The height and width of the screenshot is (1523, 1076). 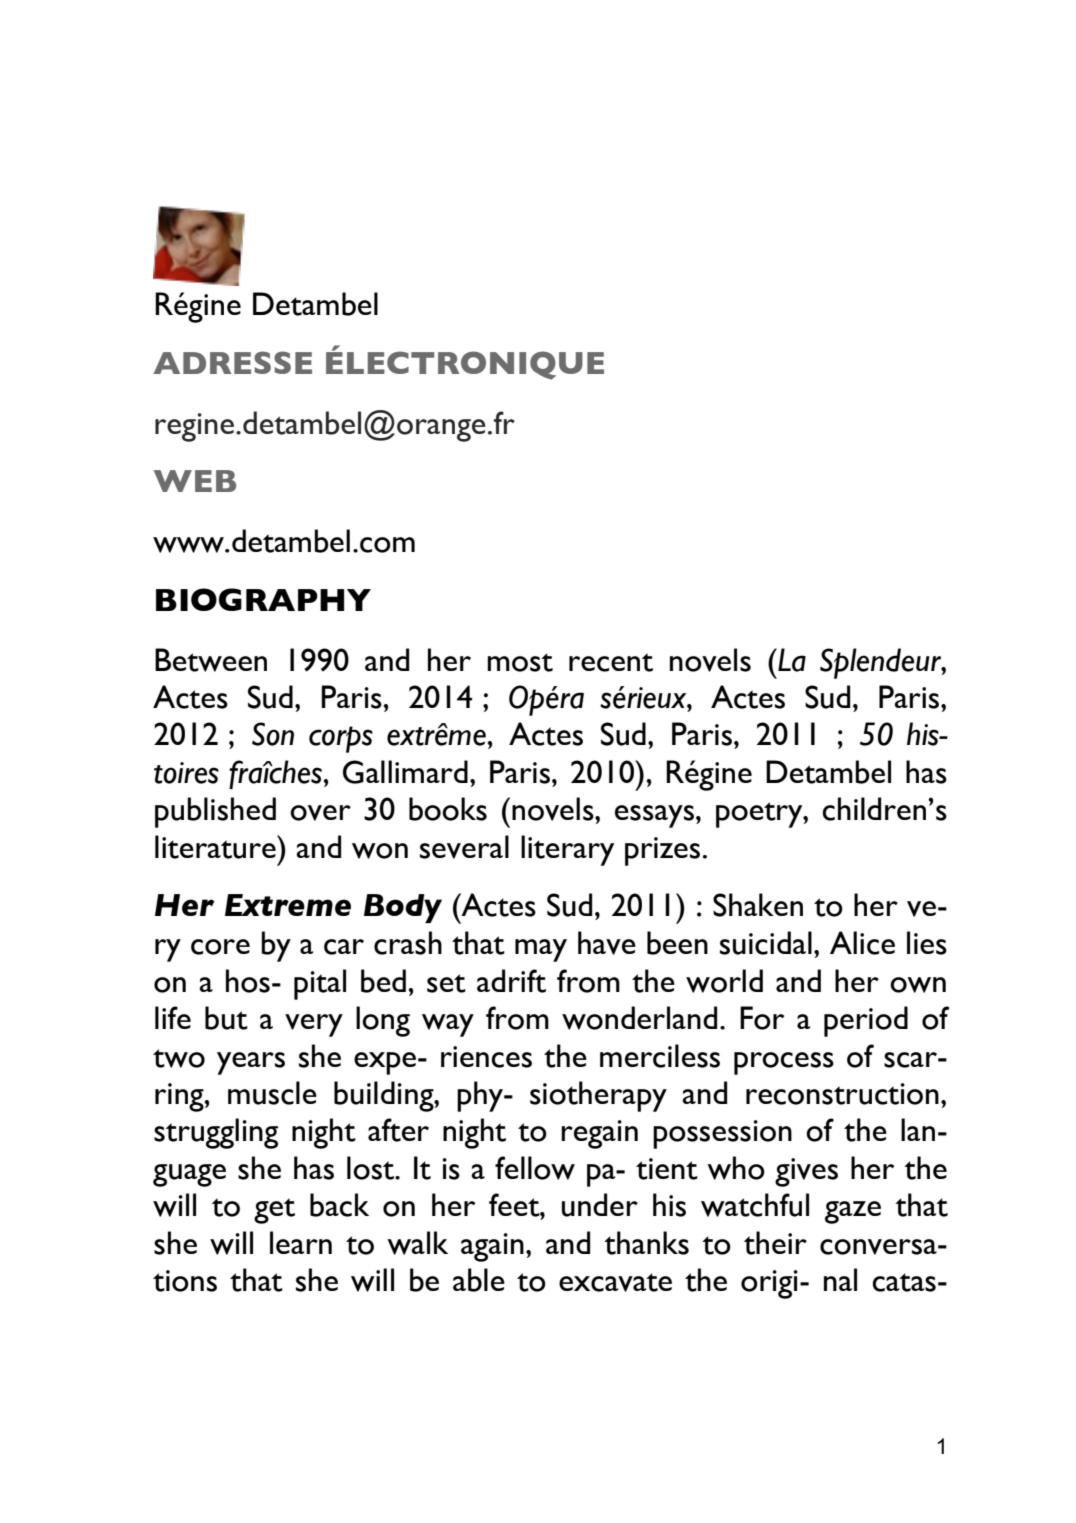 I want to click on WEB, so click(x=195, y=481).
